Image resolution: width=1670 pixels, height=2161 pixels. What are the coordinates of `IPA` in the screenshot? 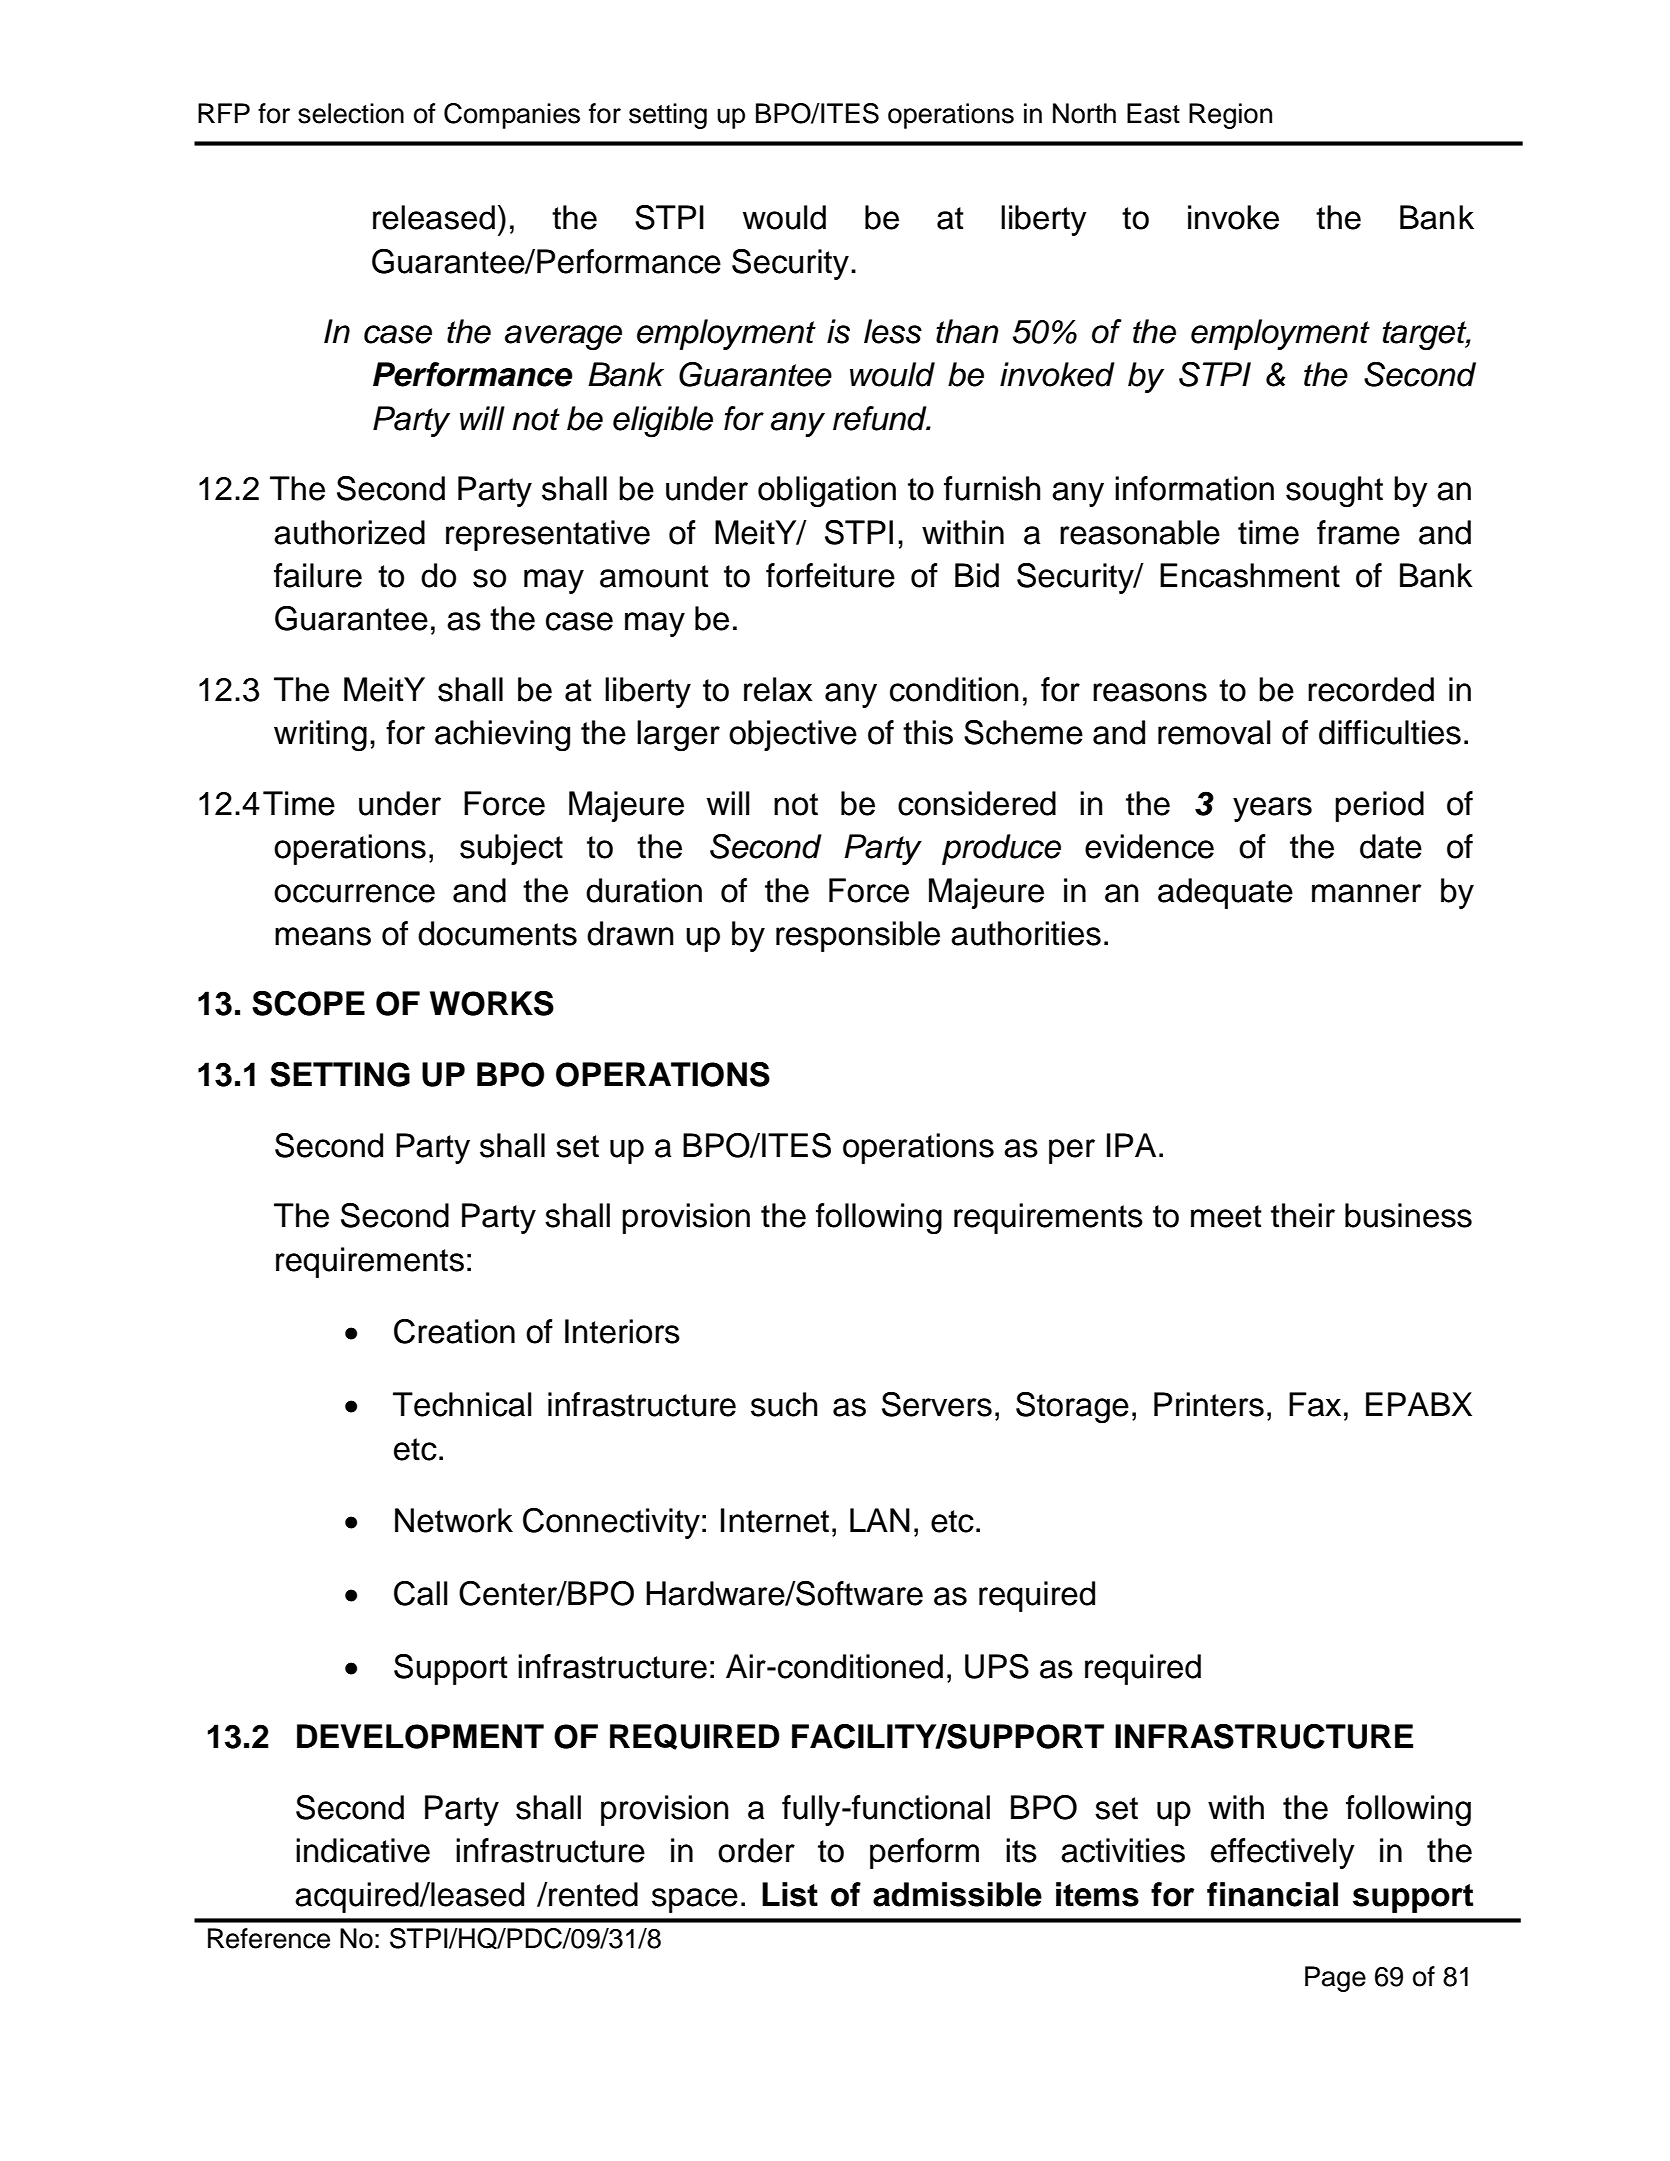 It's located at (1131, 1145).
